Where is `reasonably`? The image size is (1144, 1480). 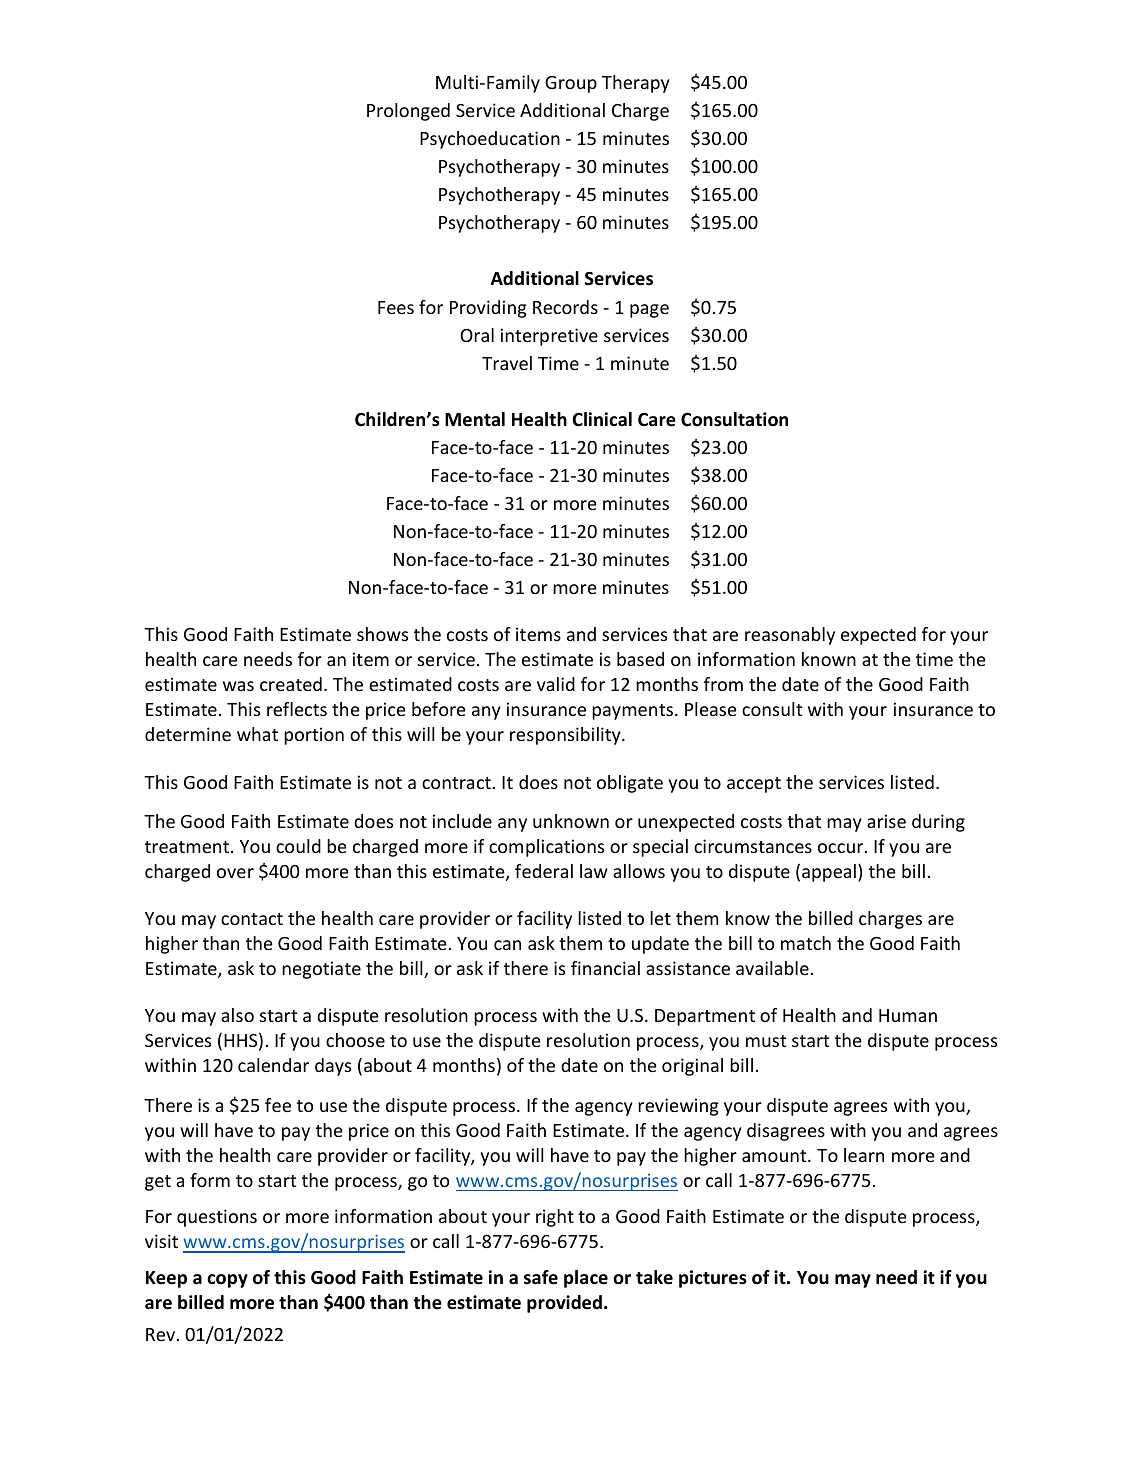 reasonably is located at coordinates (790, 636).
